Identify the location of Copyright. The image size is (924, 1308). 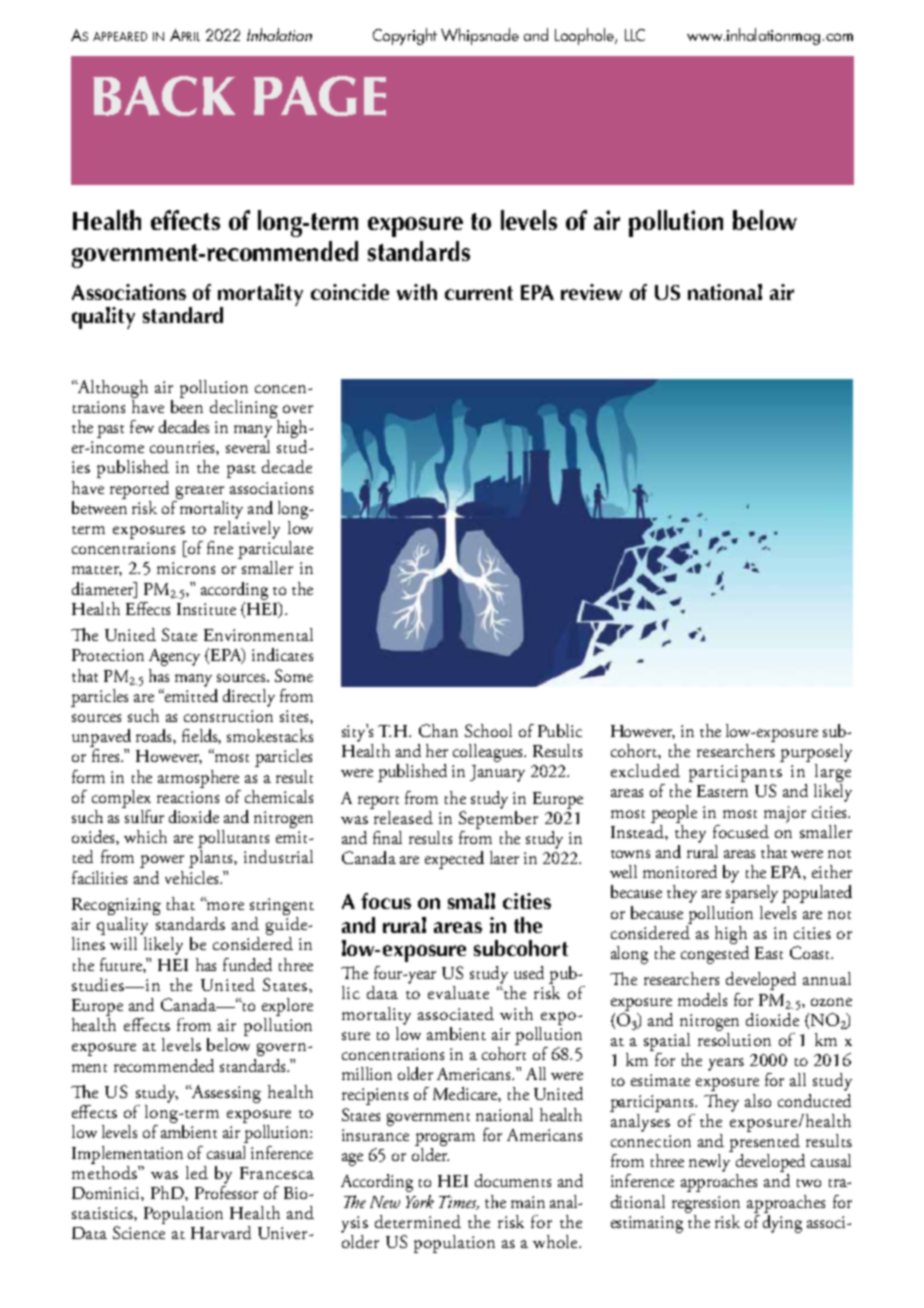
(405, 36).
